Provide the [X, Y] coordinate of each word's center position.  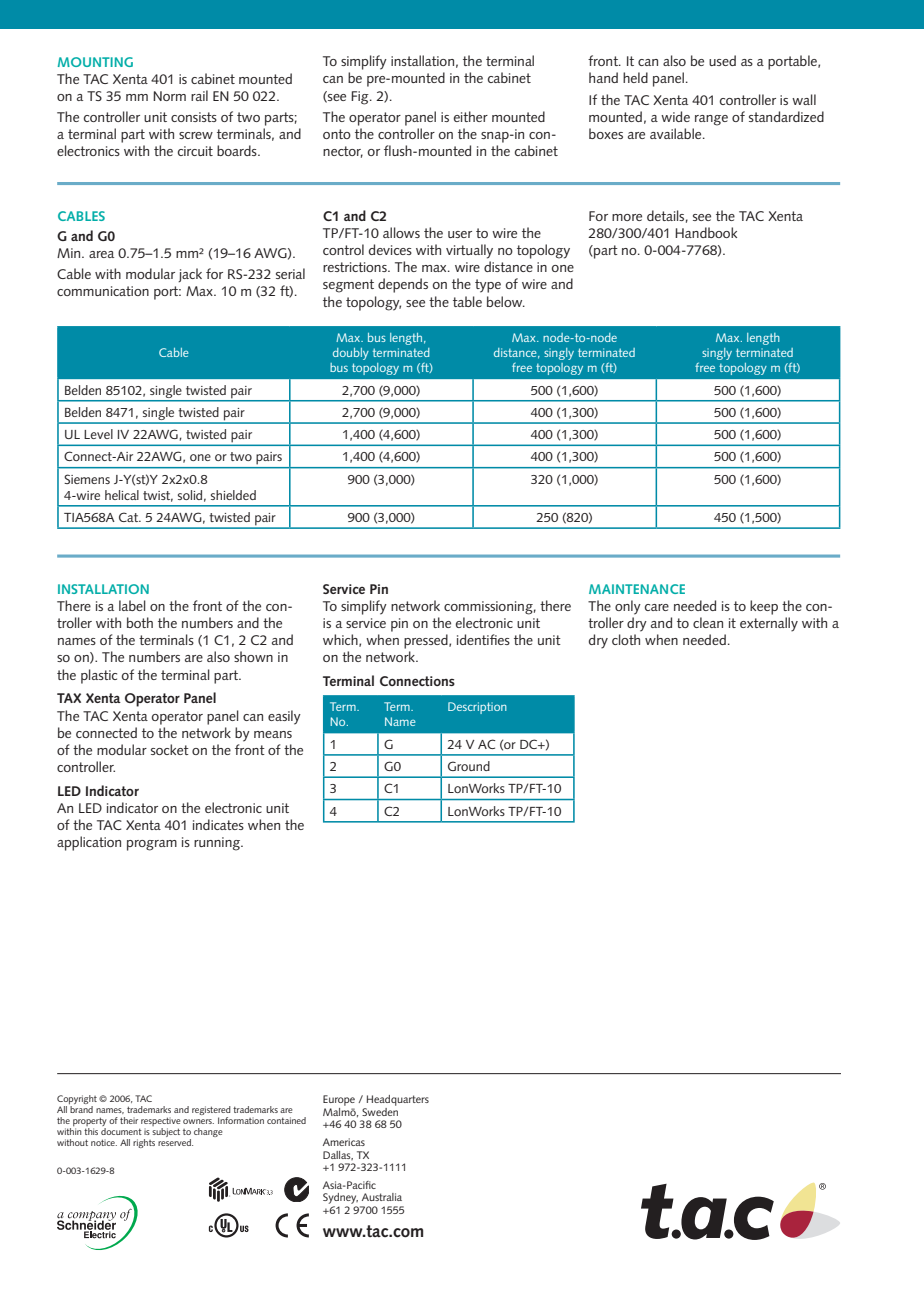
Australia [382, 1197]
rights [144, 1143]
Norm [169, 96]
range [711, 120]
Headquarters [398, 1100]
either [471, 116]
